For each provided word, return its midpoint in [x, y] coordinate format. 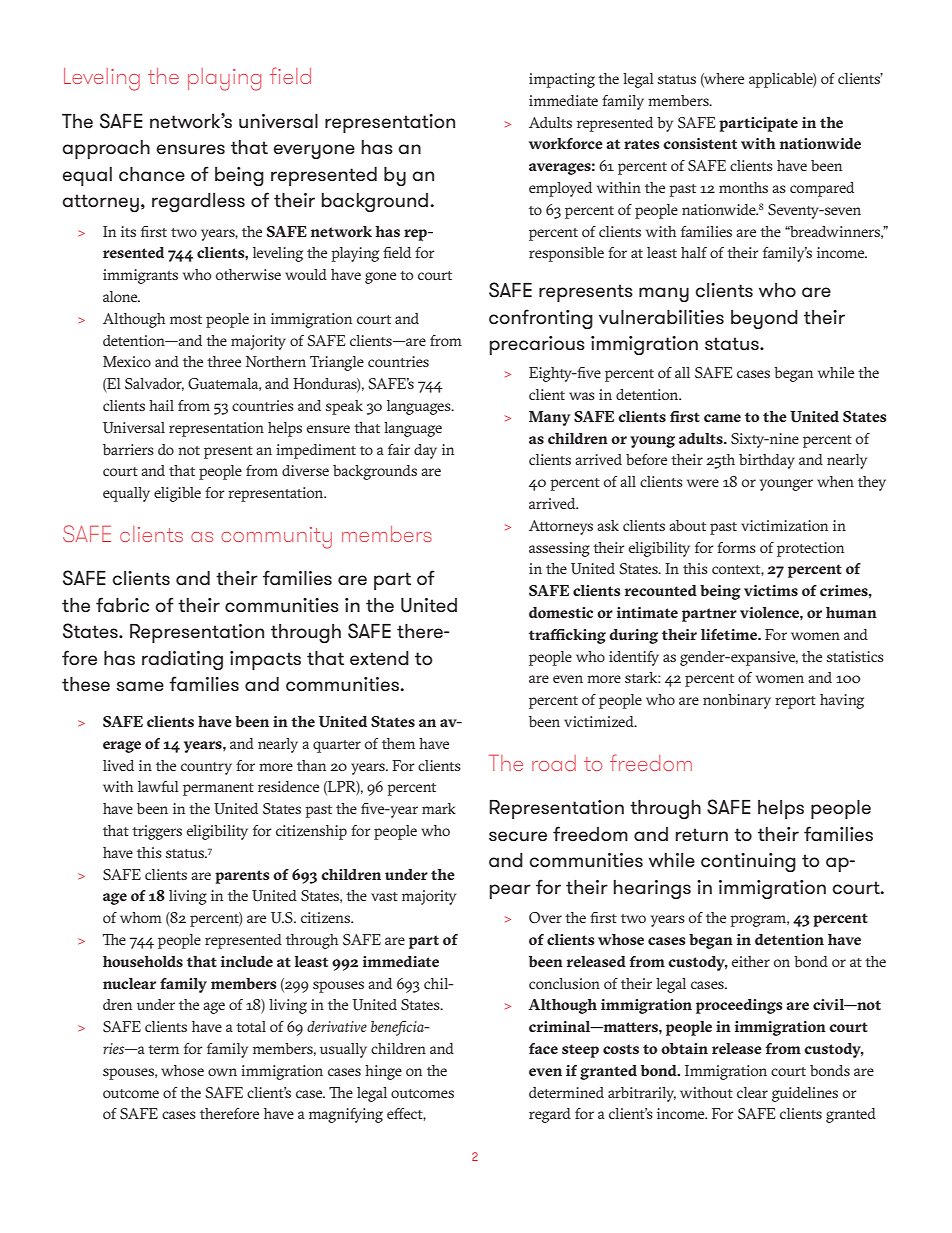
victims [771, 590]
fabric [122, 604]
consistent [700, 143]
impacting [562, 80]
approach [106, 149]
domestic [561, 612]
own [222, 1072]
